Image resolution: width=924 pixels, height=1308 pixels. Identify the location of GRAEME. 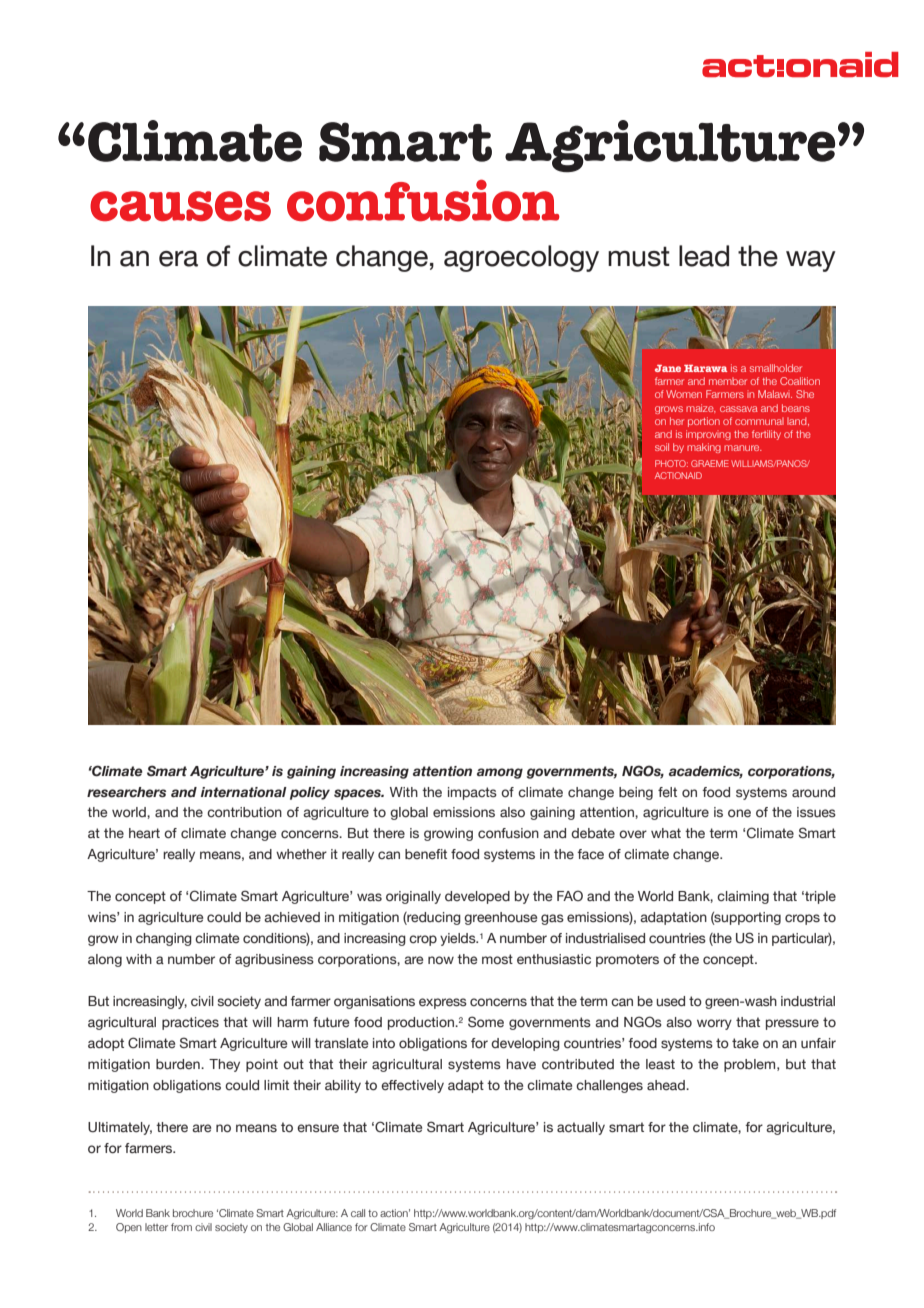
(710, 463).
